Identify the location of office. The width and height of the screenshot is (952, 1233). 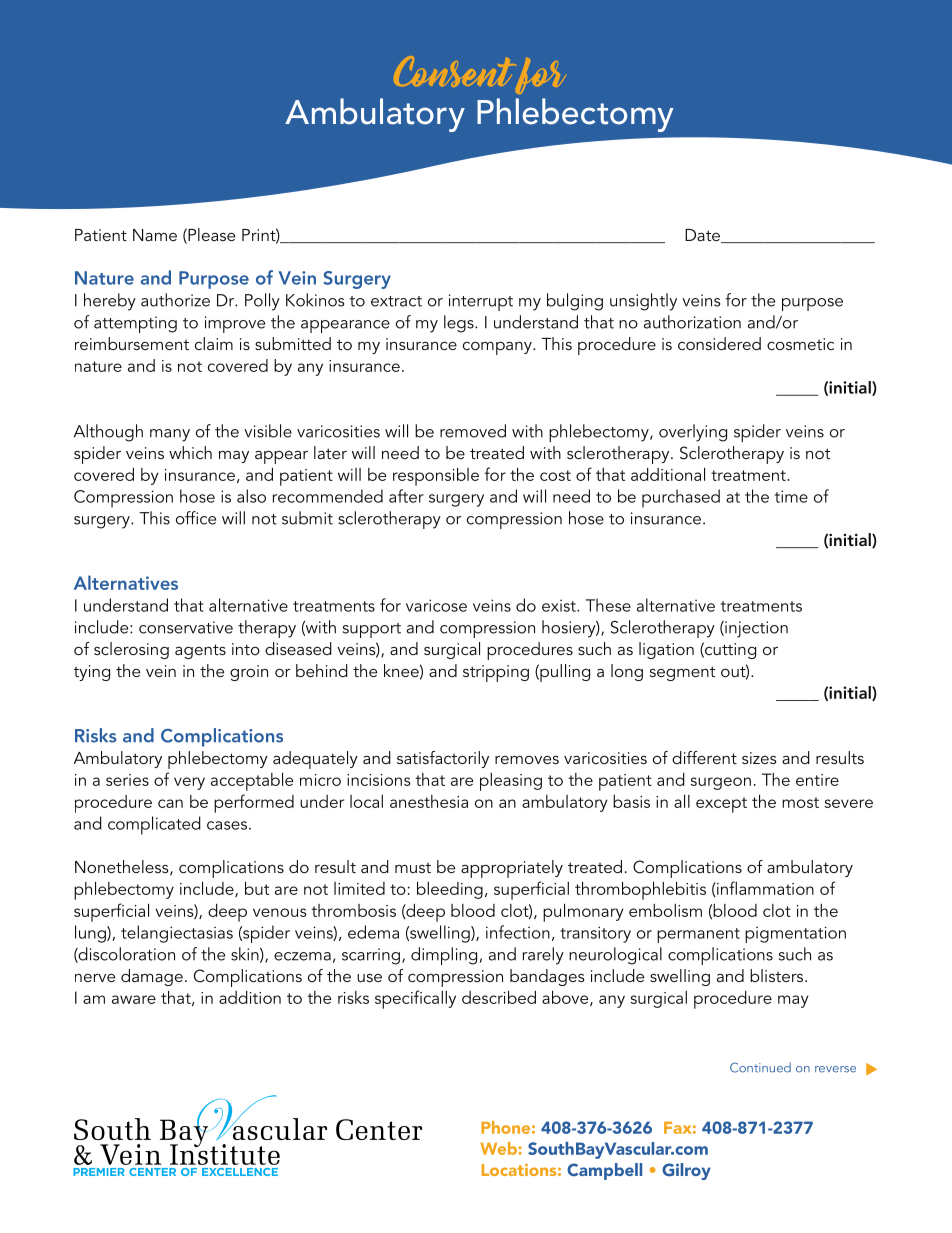
(196, 518).
